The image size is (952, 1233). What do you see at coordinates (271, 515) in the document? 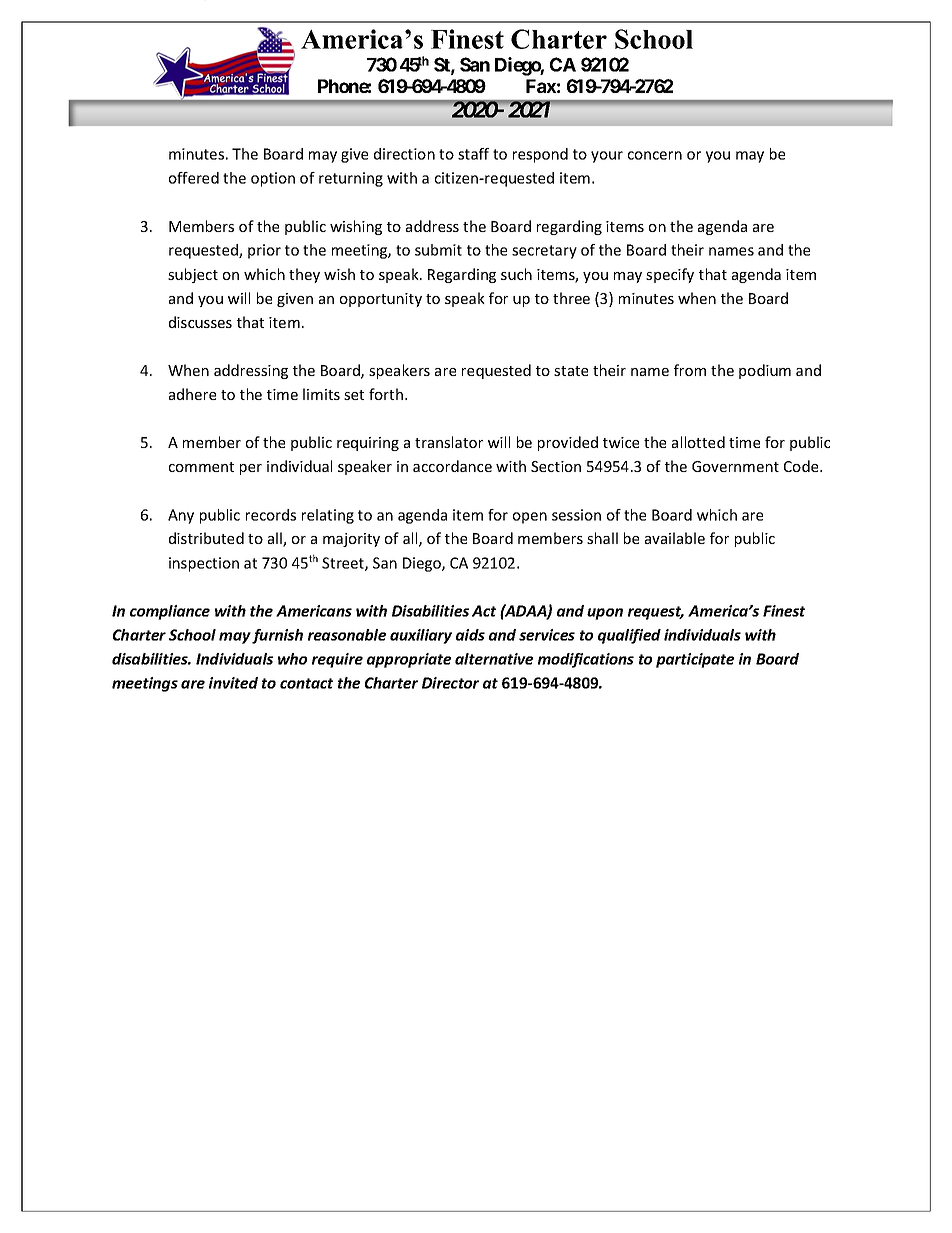
I see `records` at bounding box center [271, 515].
